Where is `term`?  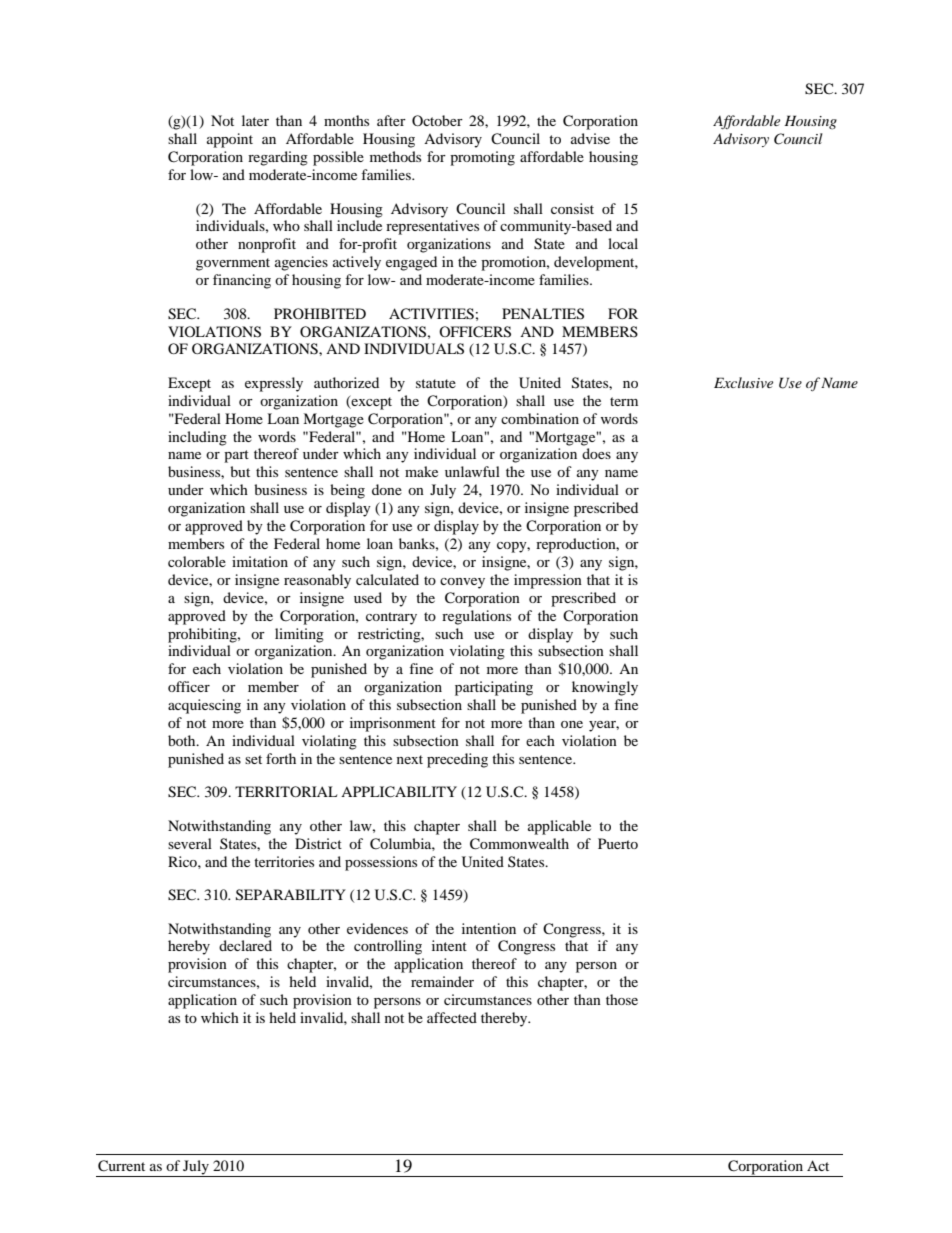
term is located at coordinates (624, 401).
